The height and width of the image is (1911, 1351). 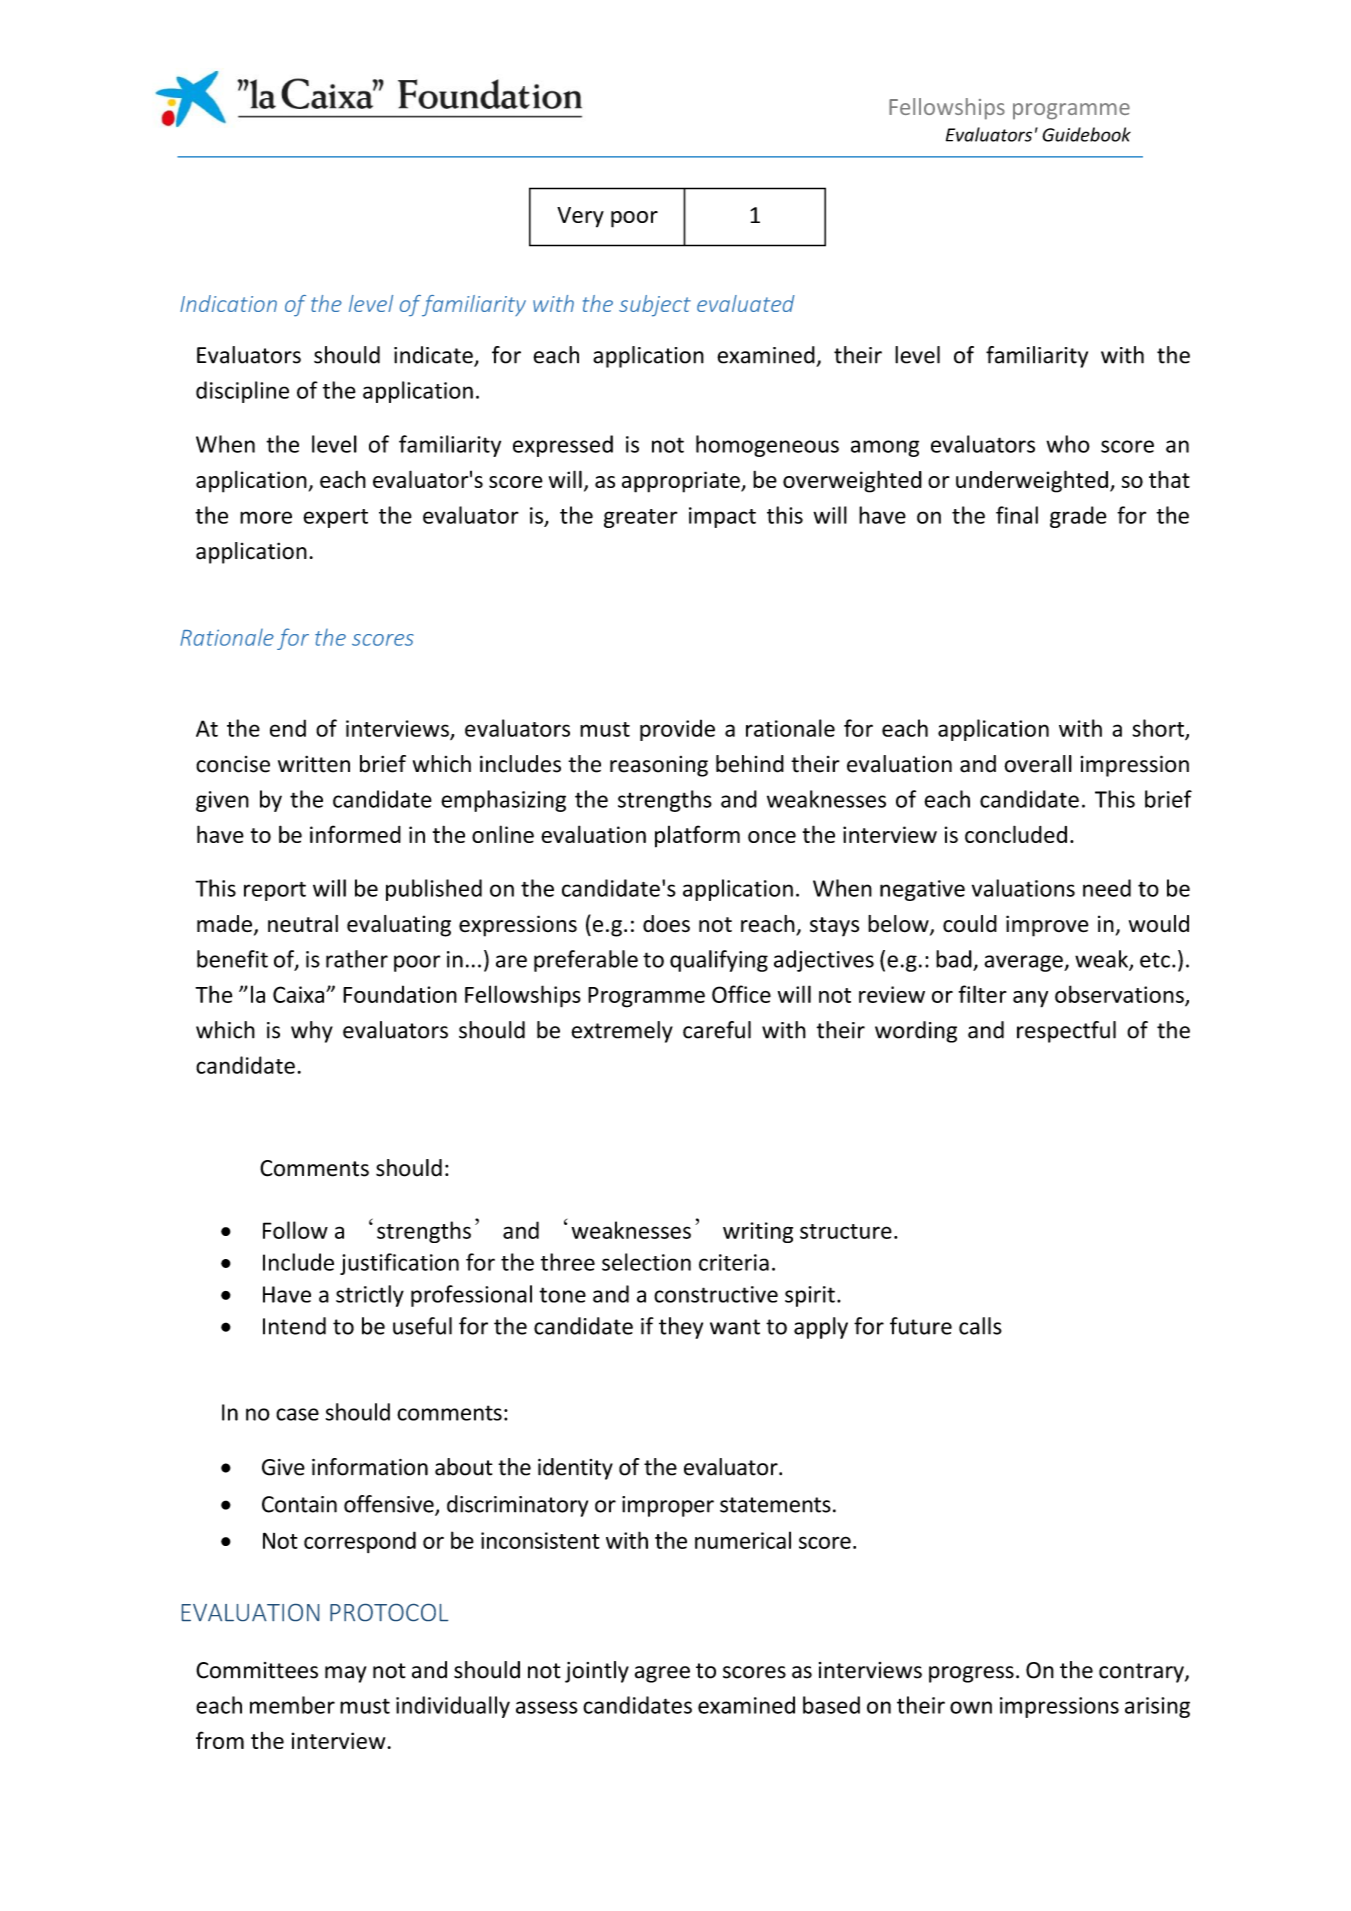 What do you see at coordinates (228, 303) in the image?
I see `Indication` at bounding box center [228, 303].
